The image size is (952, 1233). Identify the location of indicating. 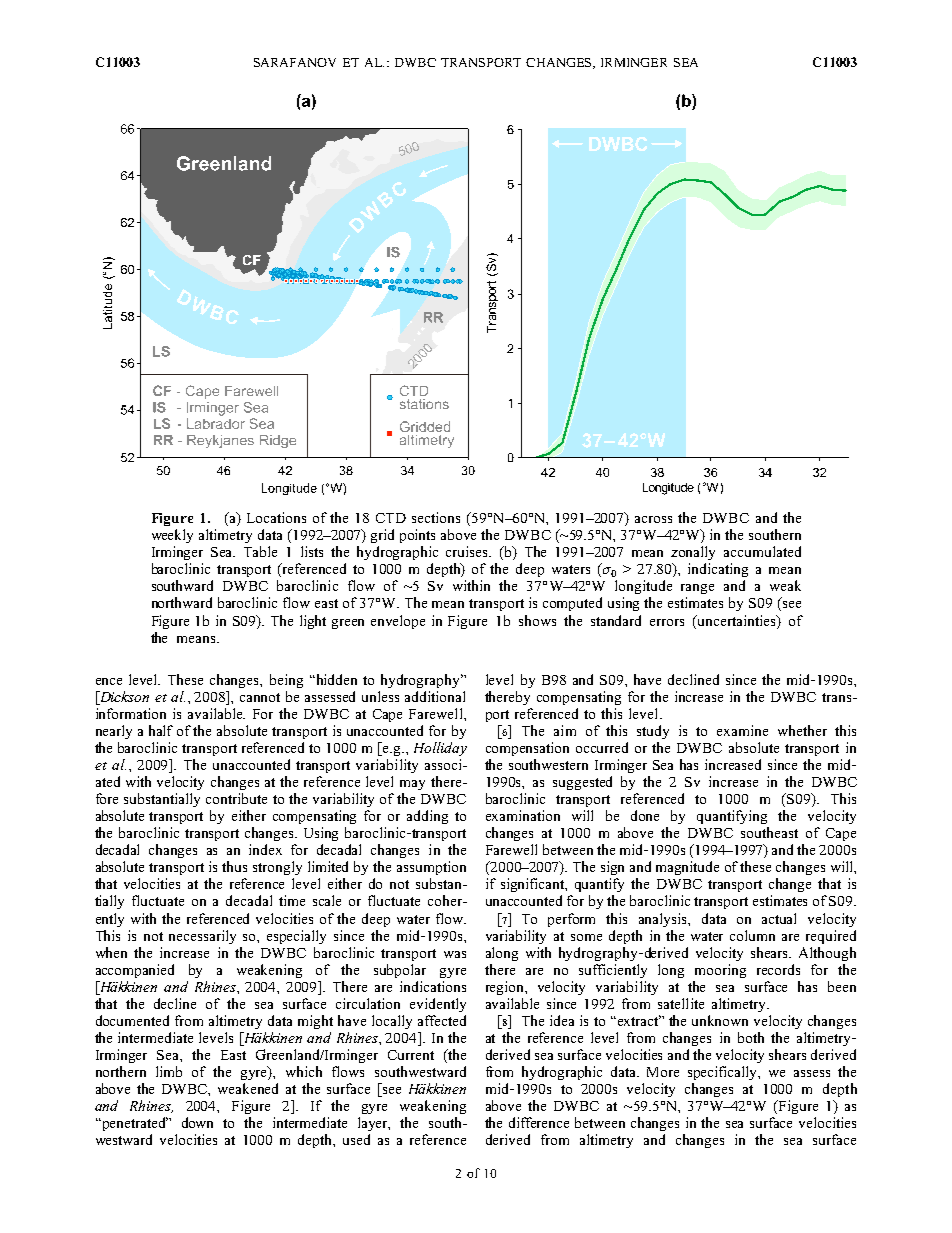
(718, 570).
